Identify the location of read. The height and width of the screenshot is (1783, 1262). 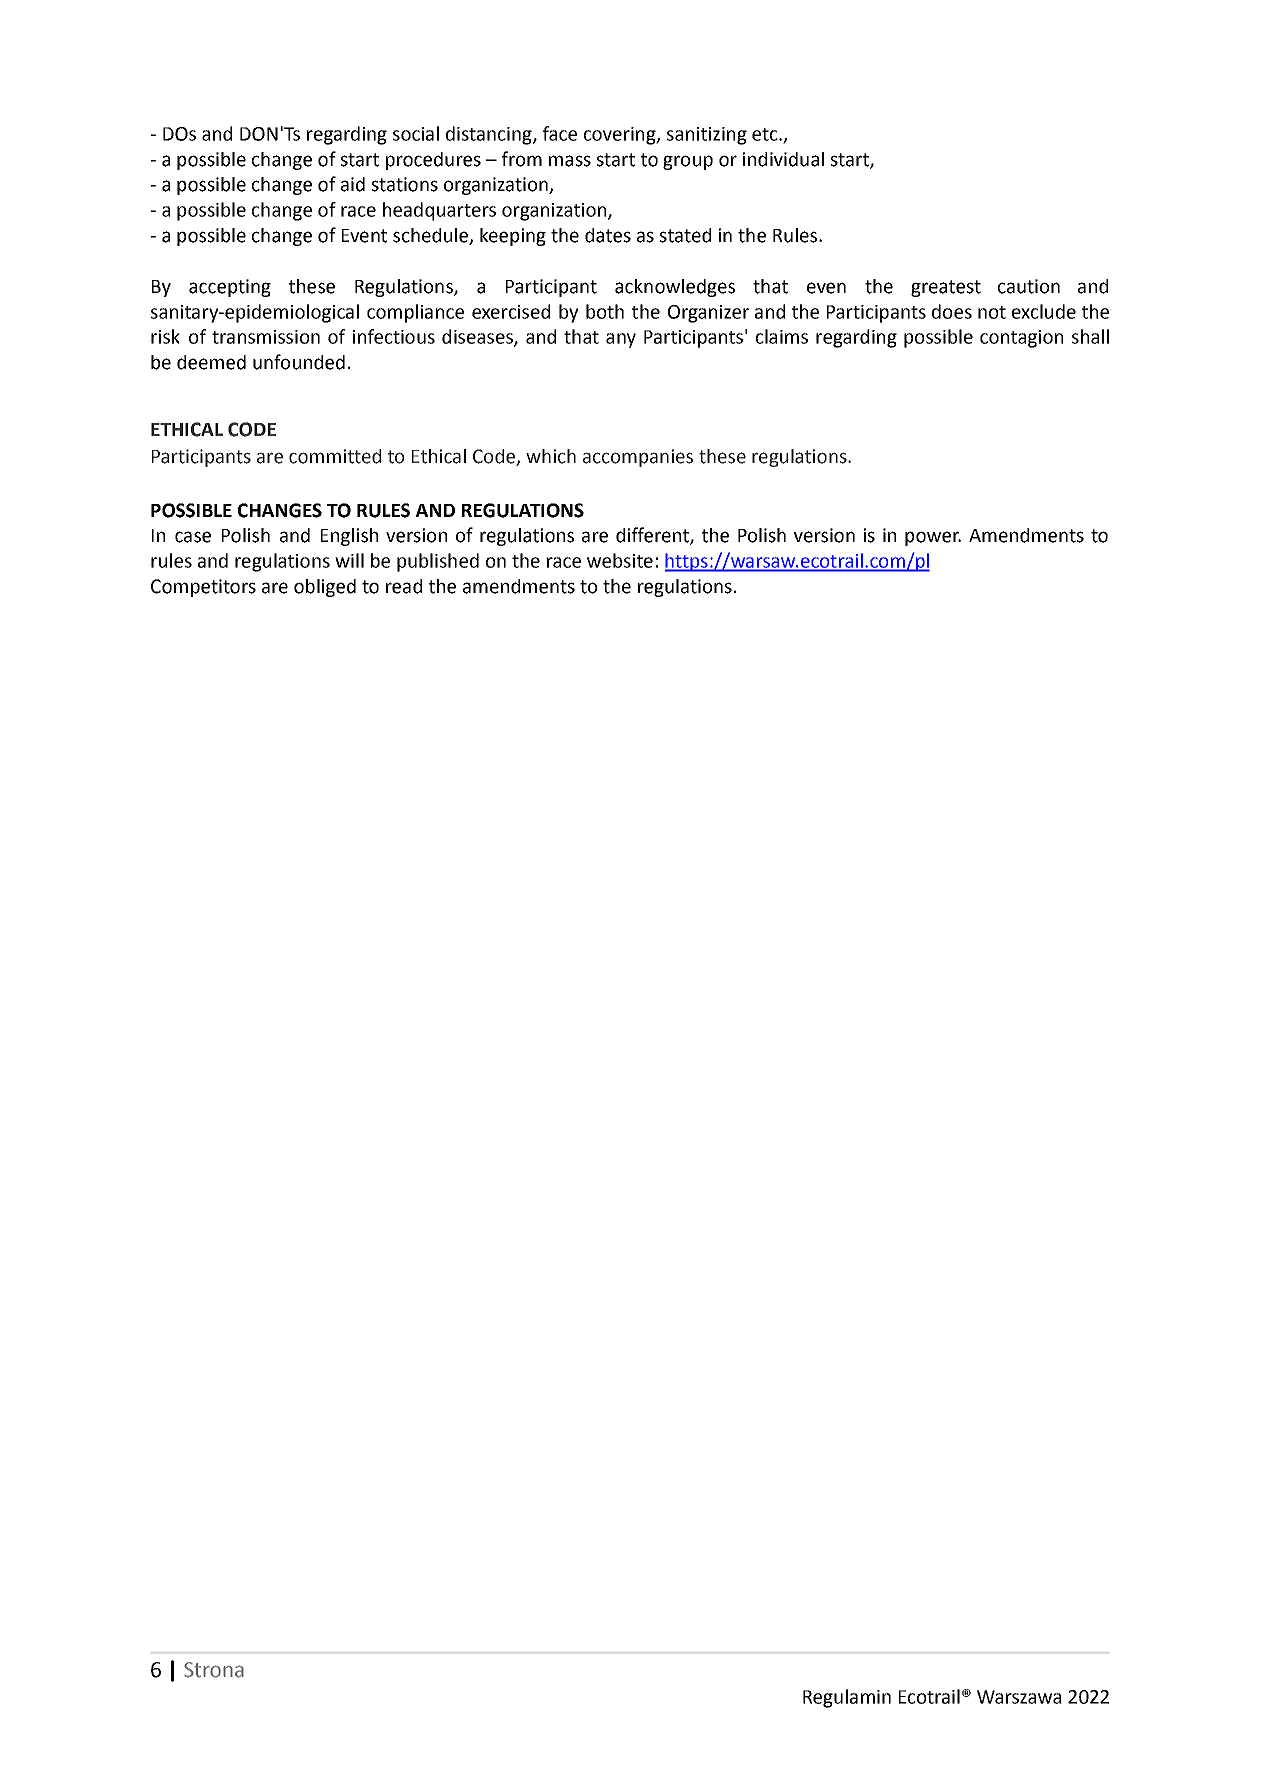
(404, 586).
